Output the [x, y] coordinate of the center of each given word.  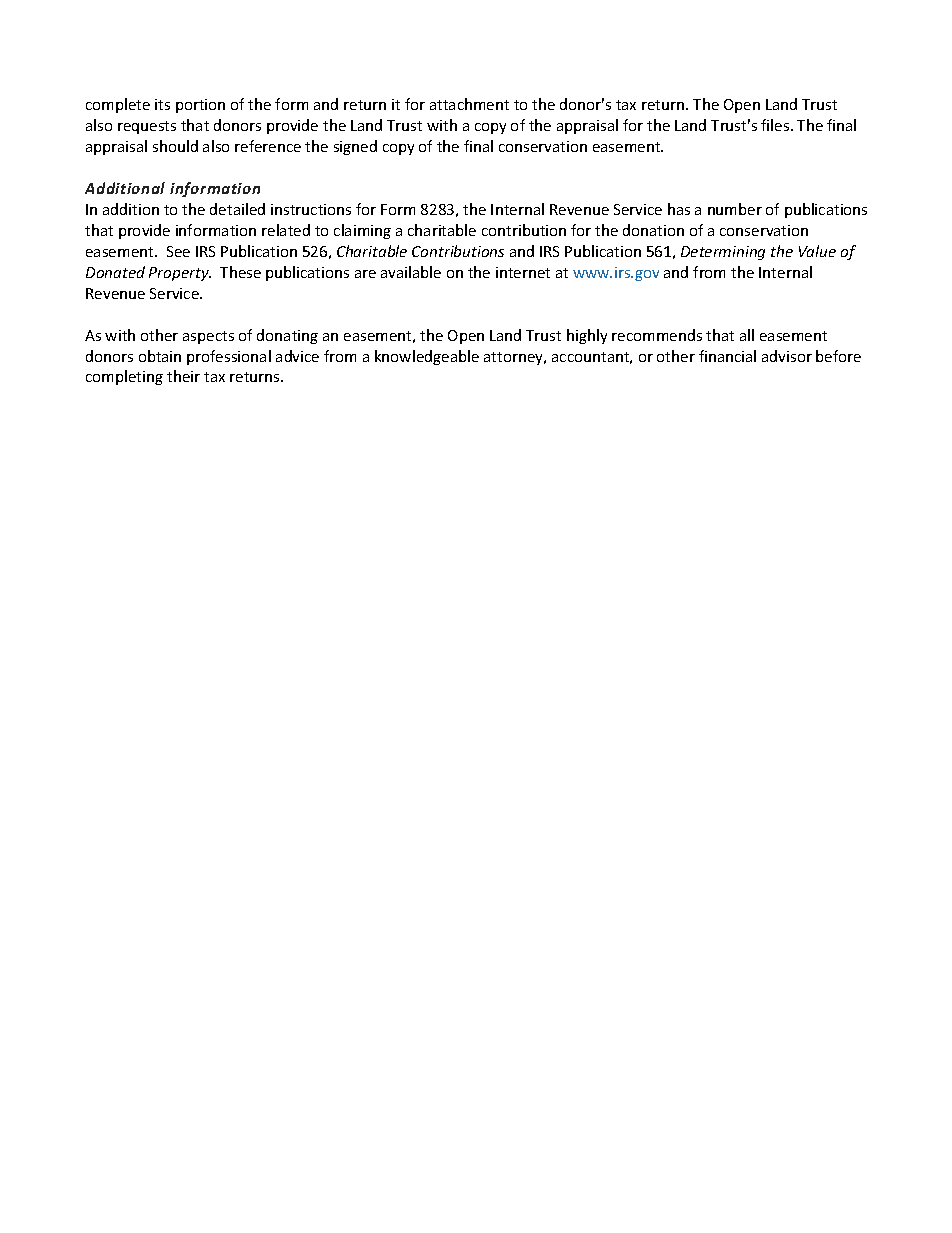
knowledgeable [427, 357]
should [175, 146]
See [178, 251]
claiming [362, 231]
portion [200, 106]
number [735, 209]
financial [727, 356]
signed [355, 147]
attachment [469, 104]
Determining [723, 253]
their [183, 376]
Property [180, 274]
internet [523, 272]
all [747, 335]
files [776, 125]
